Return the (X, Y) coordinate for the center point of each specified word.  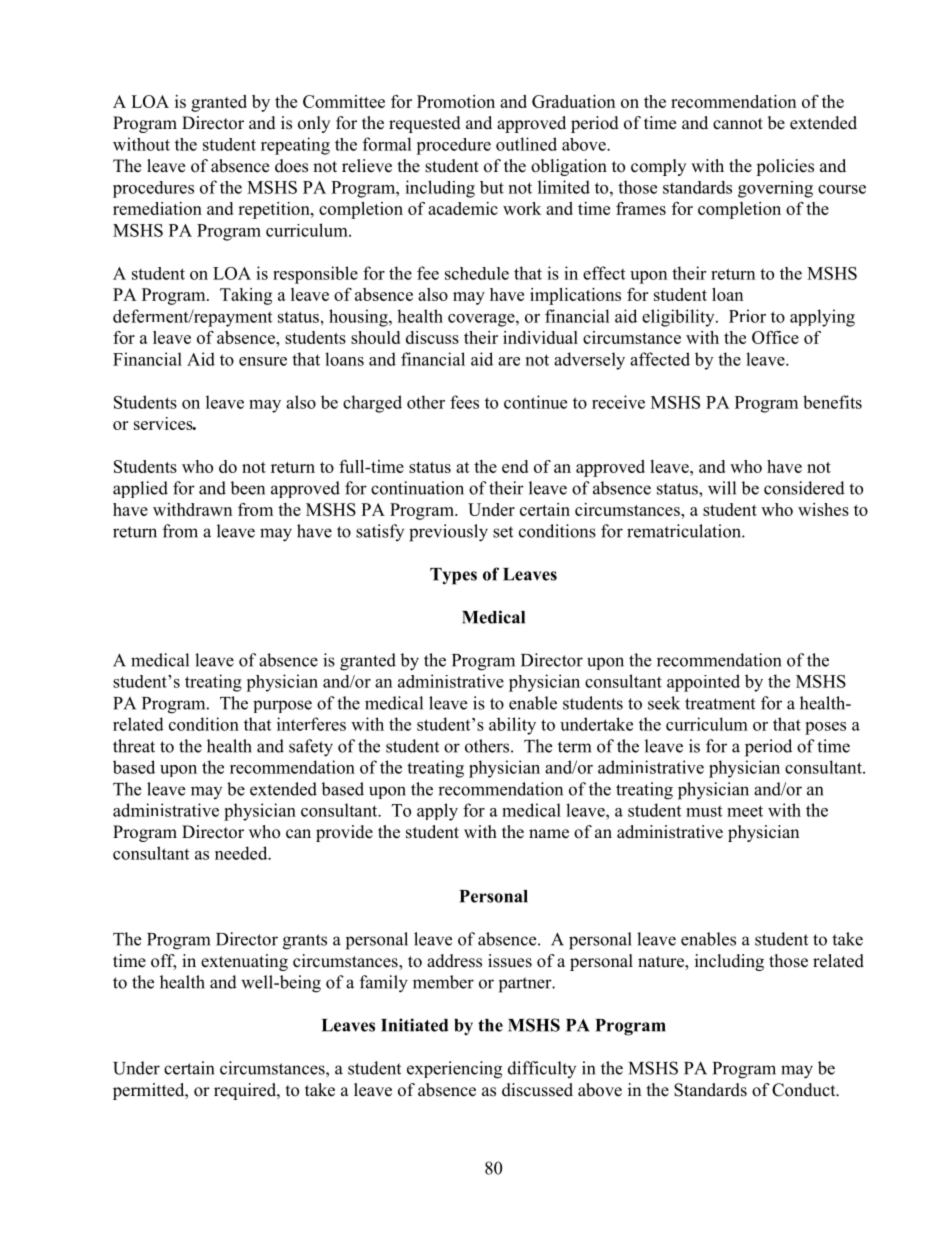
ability (512, 726)
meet (745, 811)
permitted (150, 1091)
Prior (747, 316)
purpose (282, 706)
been (247, 488)
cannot (738, 124)
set (503, 532)
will (722, 488)
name (549, 834)
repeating (295, 146)
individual (540, 337)
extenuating (244, 962)
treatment (720, 704)
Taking (246, 296)
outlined (526, 144)
